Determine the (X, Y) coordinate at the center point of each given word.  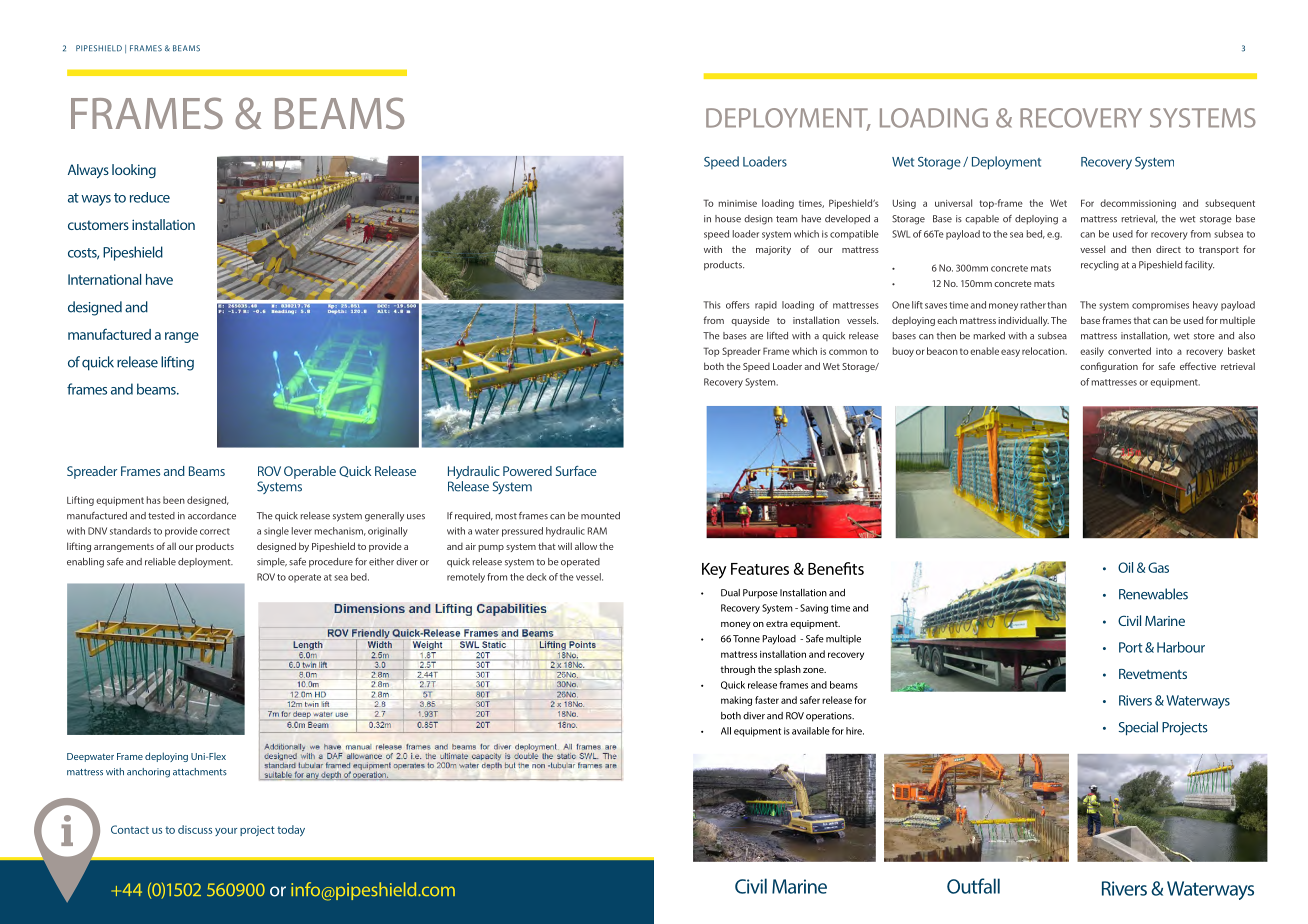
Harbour (1181, 647)
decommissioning (1138, 204)
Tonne (746, 639)
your (226, 832)
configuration (1109, 367)
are (756, 337)
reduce (150, 197)
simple (272, 562)
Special (1138, 728)
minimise (737, 203)
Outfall (973, 886)
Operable (310, 472)
